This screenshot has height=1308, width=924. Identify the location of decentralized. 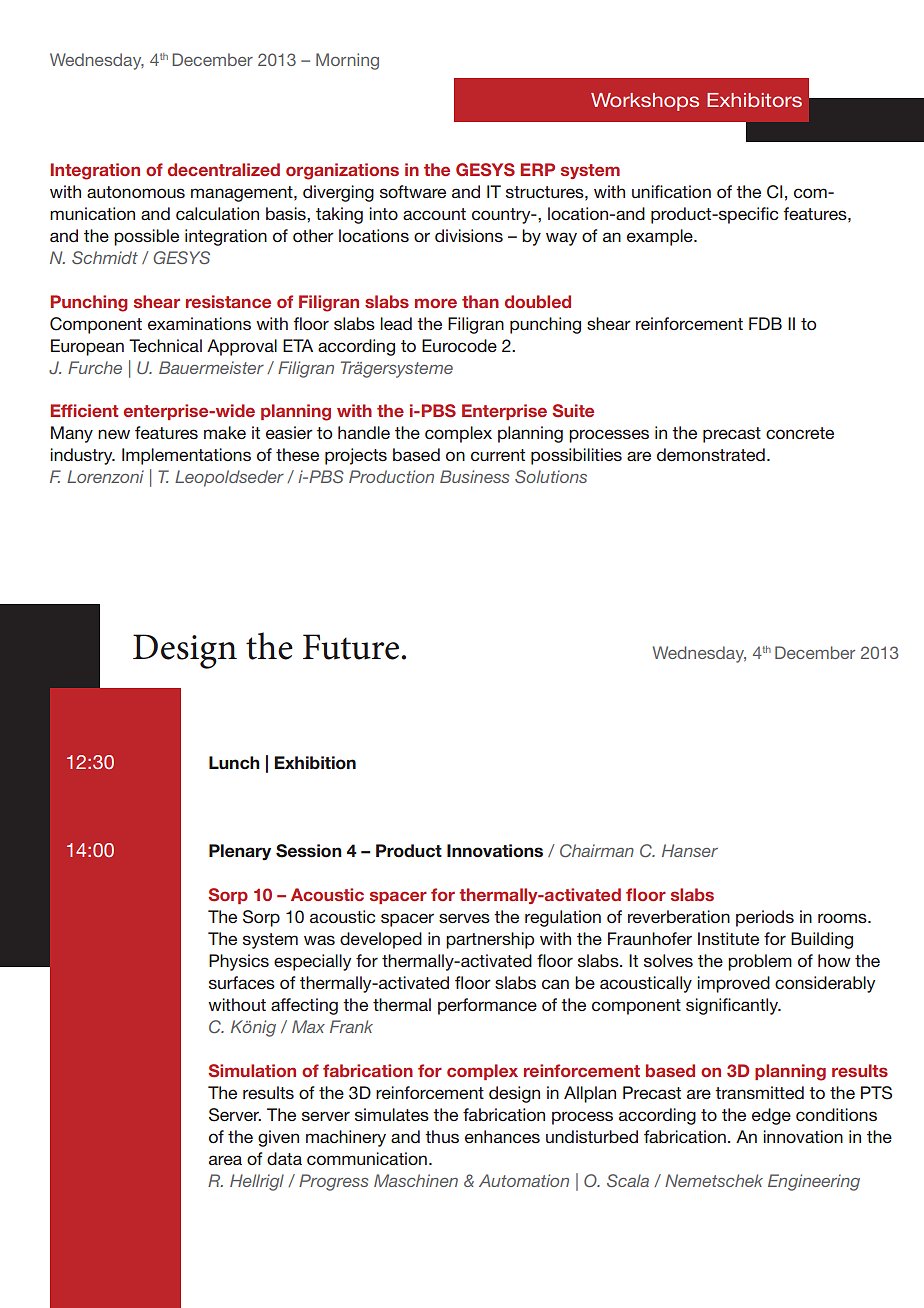
(224, 169).
